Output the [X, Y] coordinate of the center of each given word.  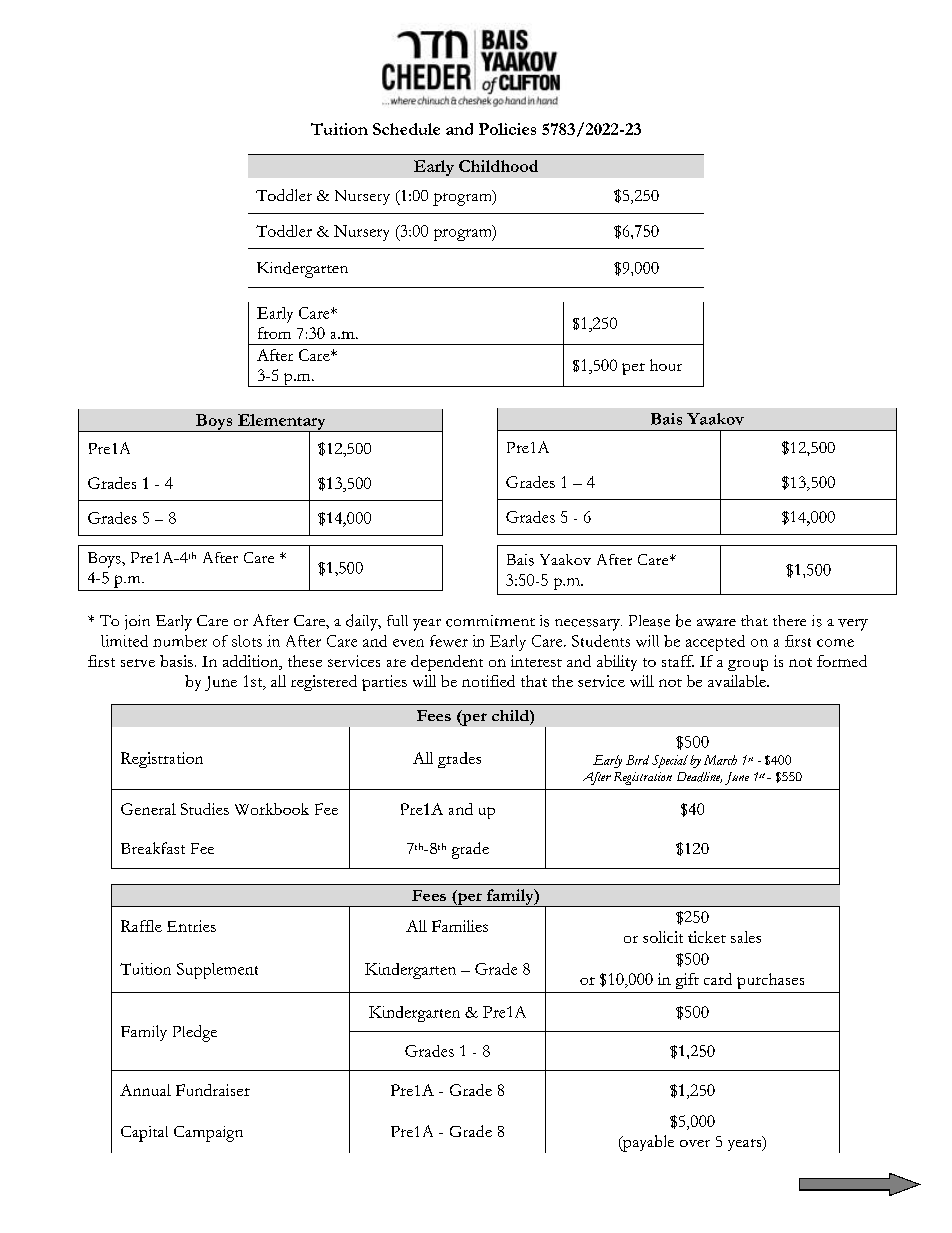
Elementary [282, 423]
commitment [490, 621]
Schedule [406, 129]
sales [746, 937]
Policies [507, 129]
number [180, 641]
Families [460, 926]
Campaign [208, 1134]
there [789, 620]
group [748, 665]
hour [666, 365]
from [274, 333]
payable [647, 1143]
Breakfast [153, 848]
